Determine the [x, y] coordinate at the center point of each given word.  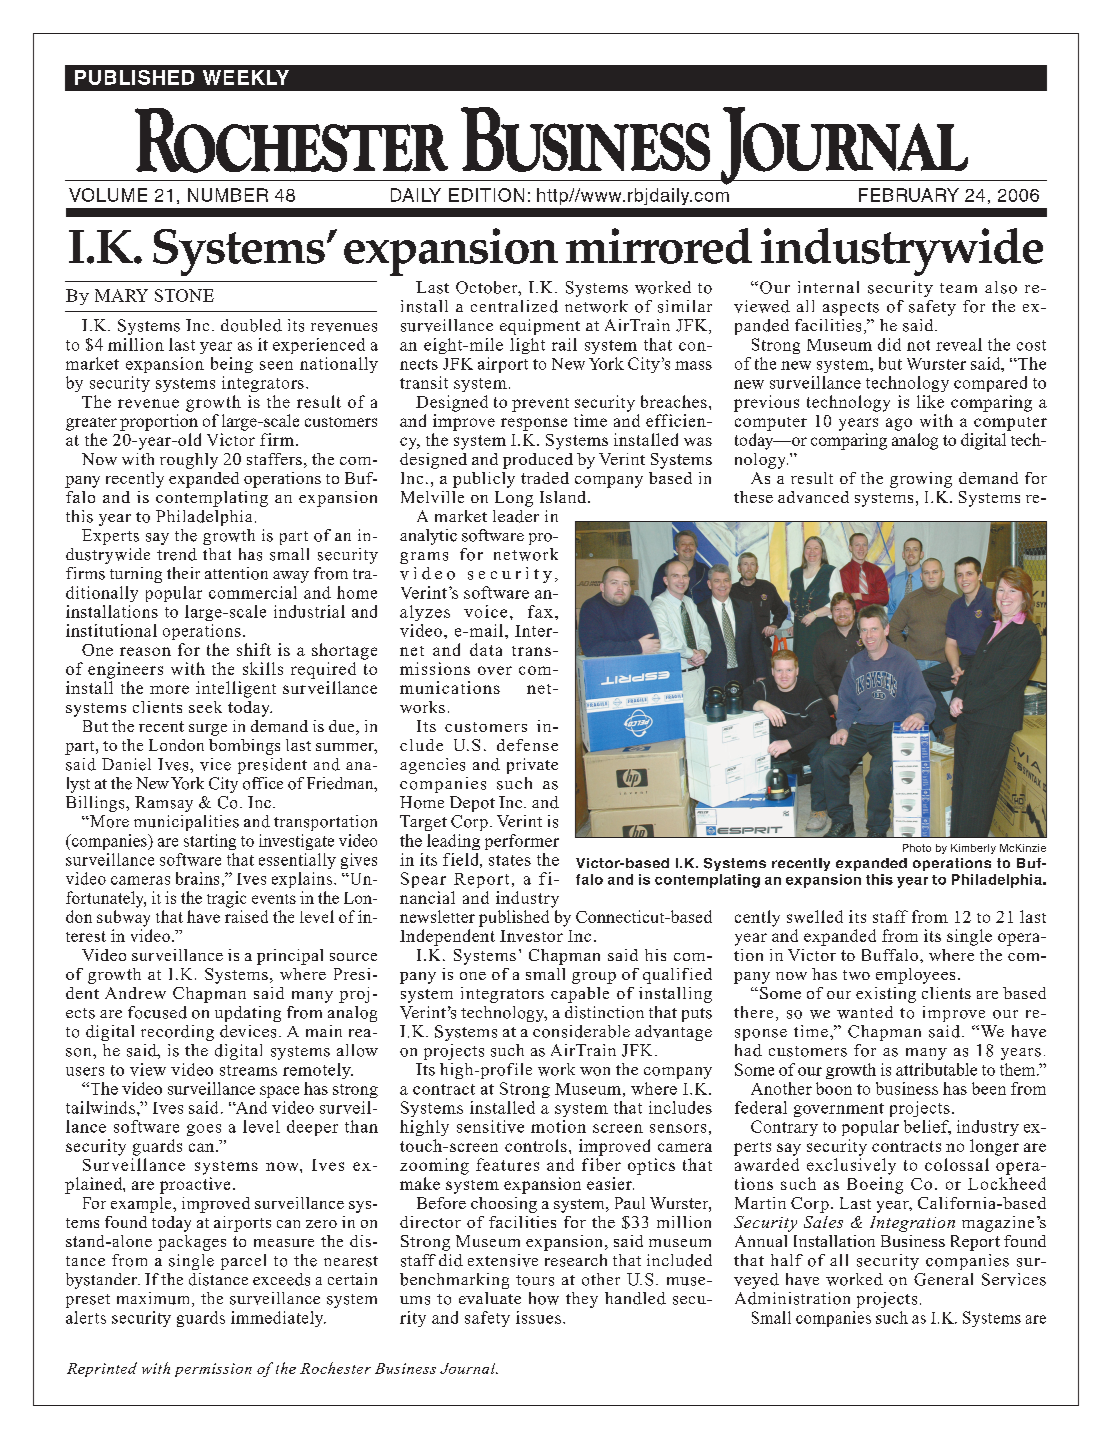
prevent [540, 405]
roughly [189, 461]
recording [177, 1033]
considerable [581, 1031]
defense [527, 745]
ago [899, 424]
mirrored [659, 246]
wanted [865, 1012]
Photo [917, 848]
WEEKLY [246, 77]
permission [213, 1370]
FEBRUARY [909, 195]
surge [208, 730]
